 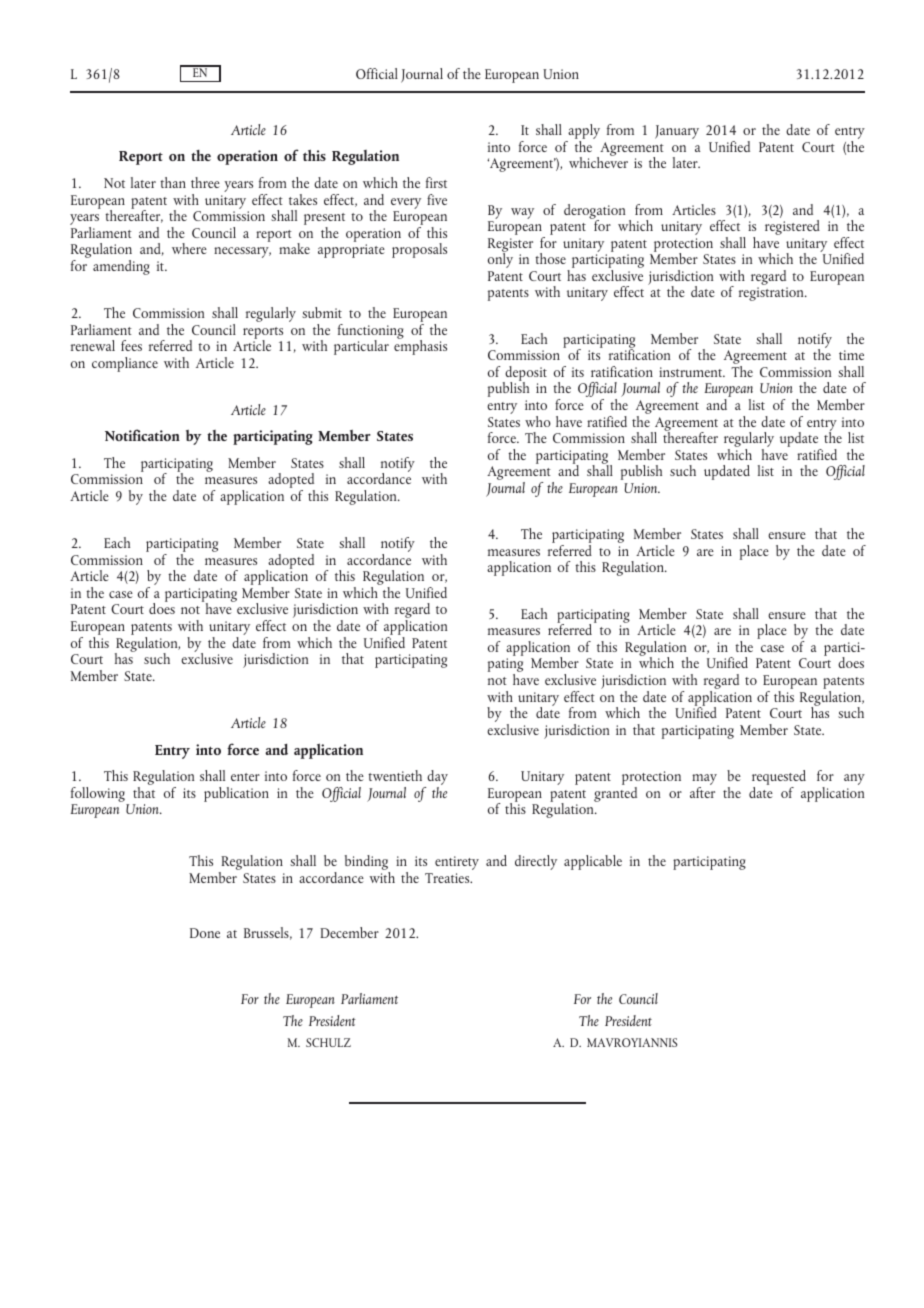 What do you see at coordinates (328, 1042) in the page?
I see `SCHULZ` at bounding box center [328, 1042].
